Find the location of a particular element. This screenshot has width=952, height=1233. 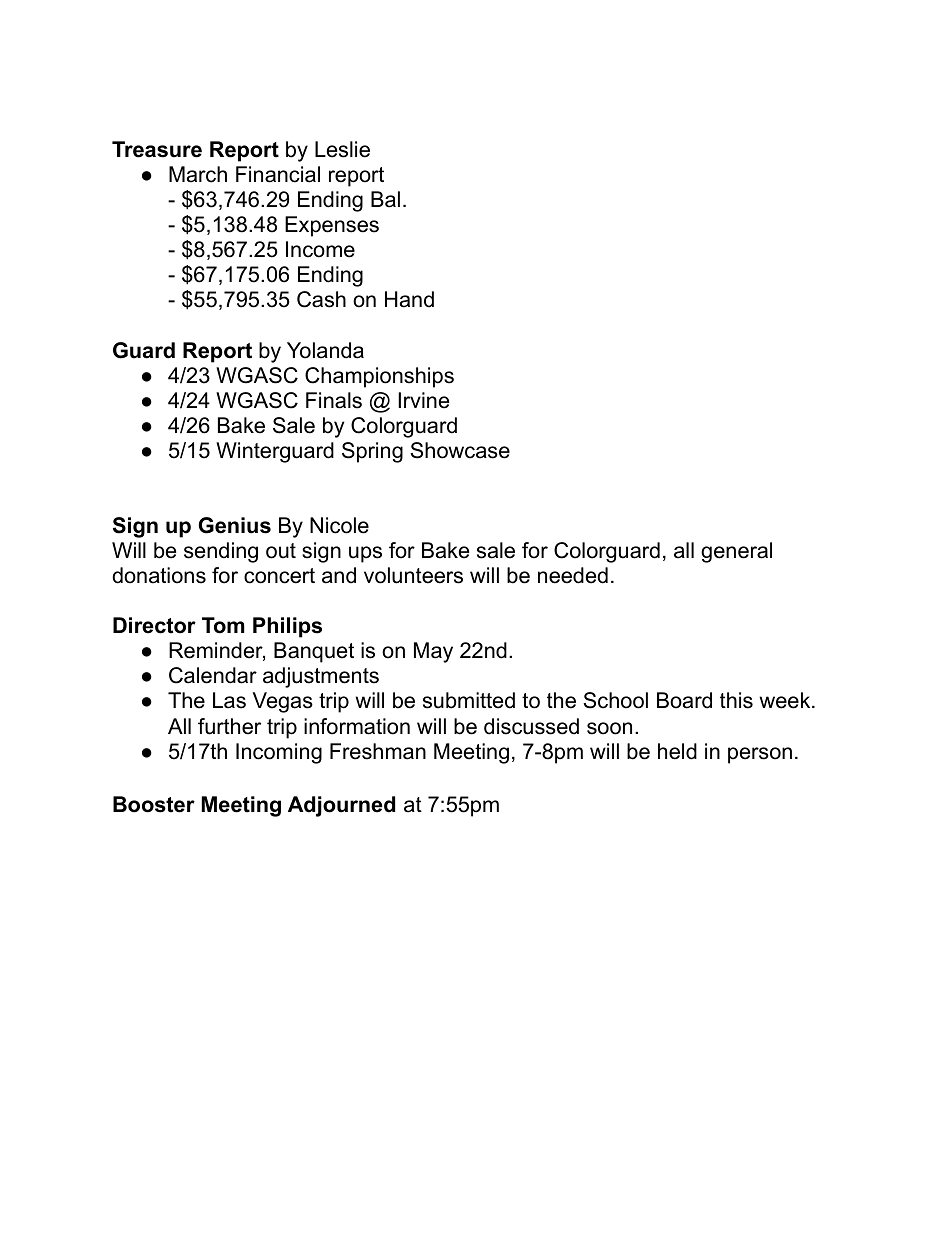

held is located at coordinates (677, 751).
